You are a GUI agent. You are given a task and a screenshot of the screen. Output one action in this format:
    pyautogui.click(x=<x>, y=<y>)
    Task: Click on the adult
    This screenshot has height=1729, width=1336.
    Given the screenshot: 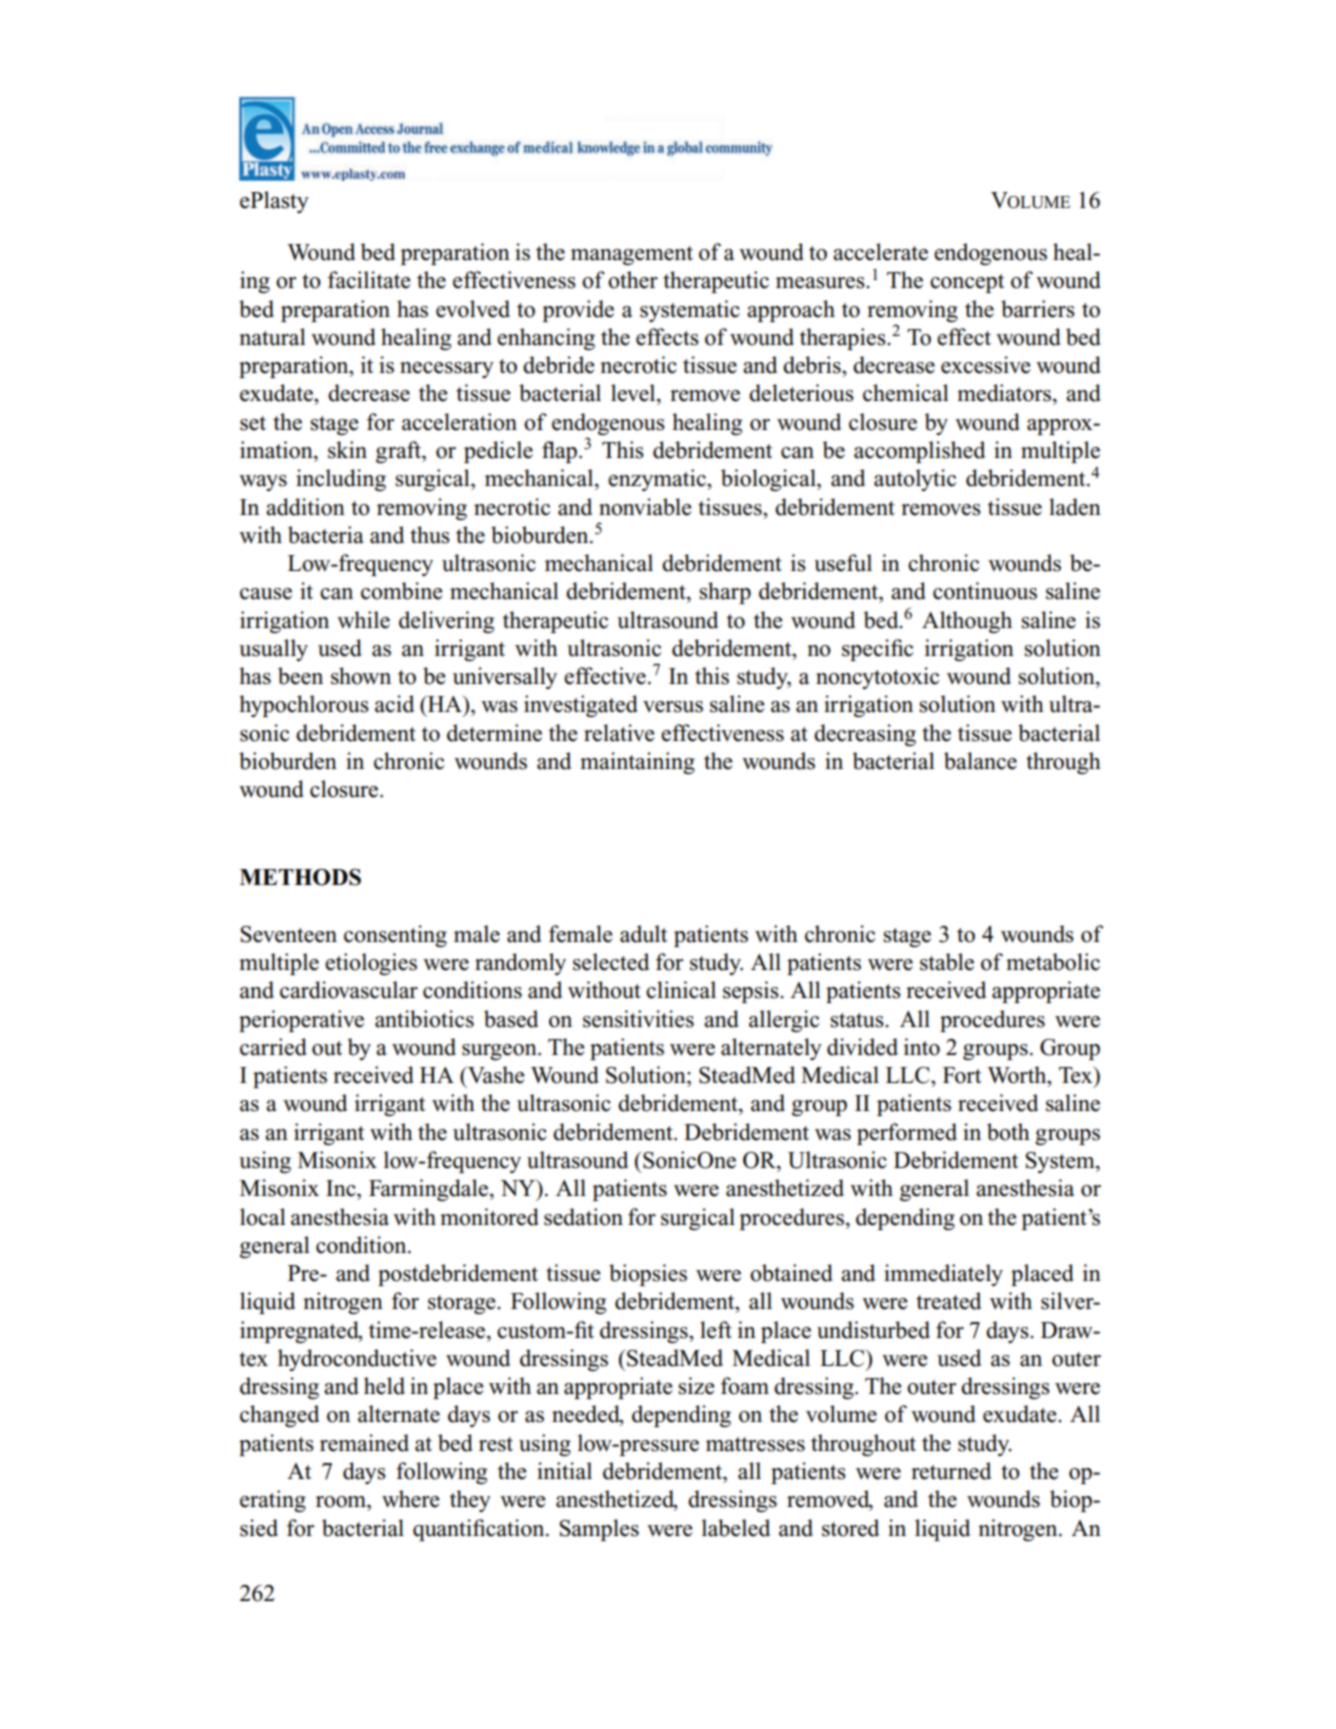 What is the action you would take?
    pyautogui.click(x=643, y=934)
